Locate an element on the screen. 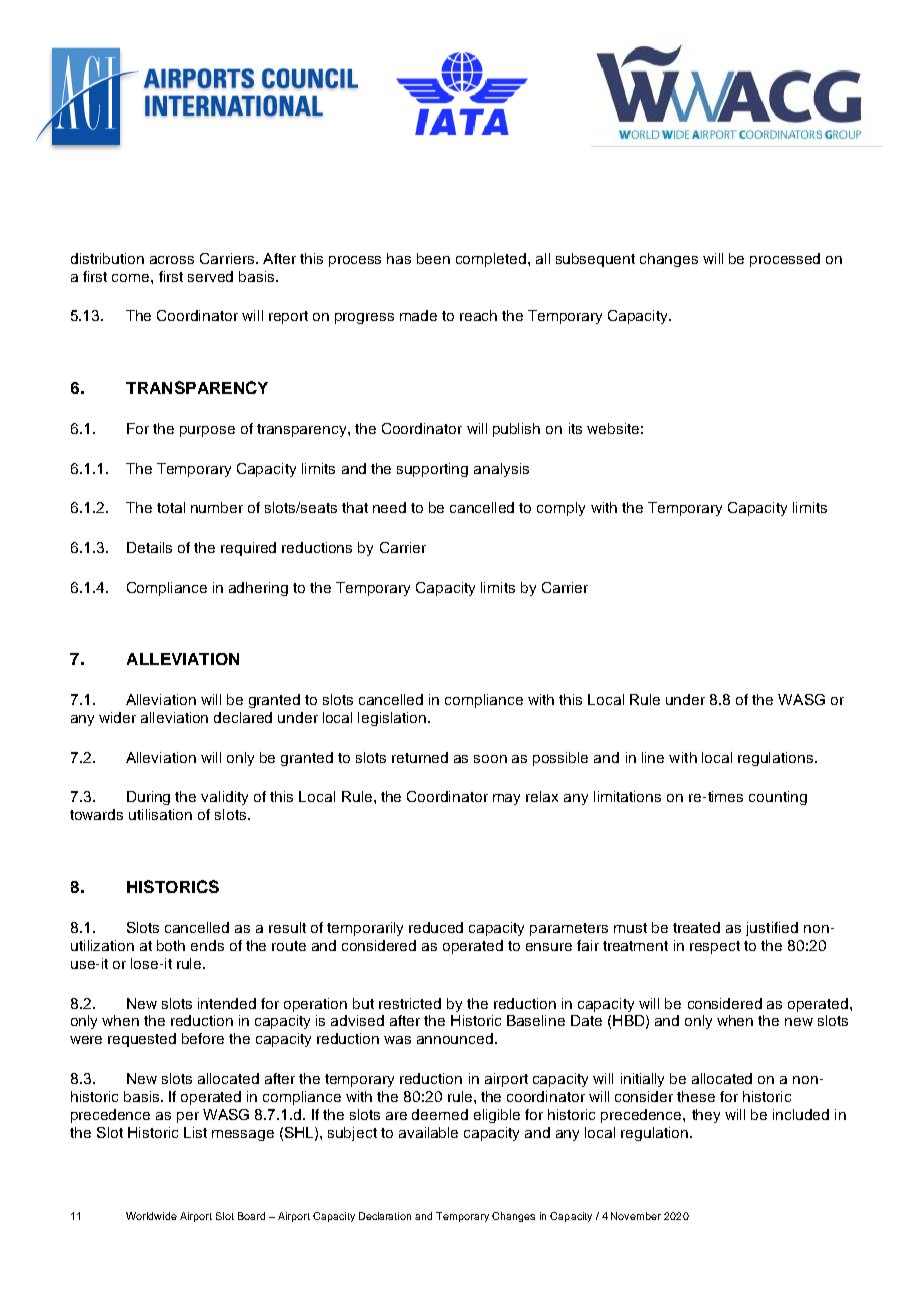 The height and width of the screenshot is (1308, 924). reduced is located at coordinates (436, 927).
